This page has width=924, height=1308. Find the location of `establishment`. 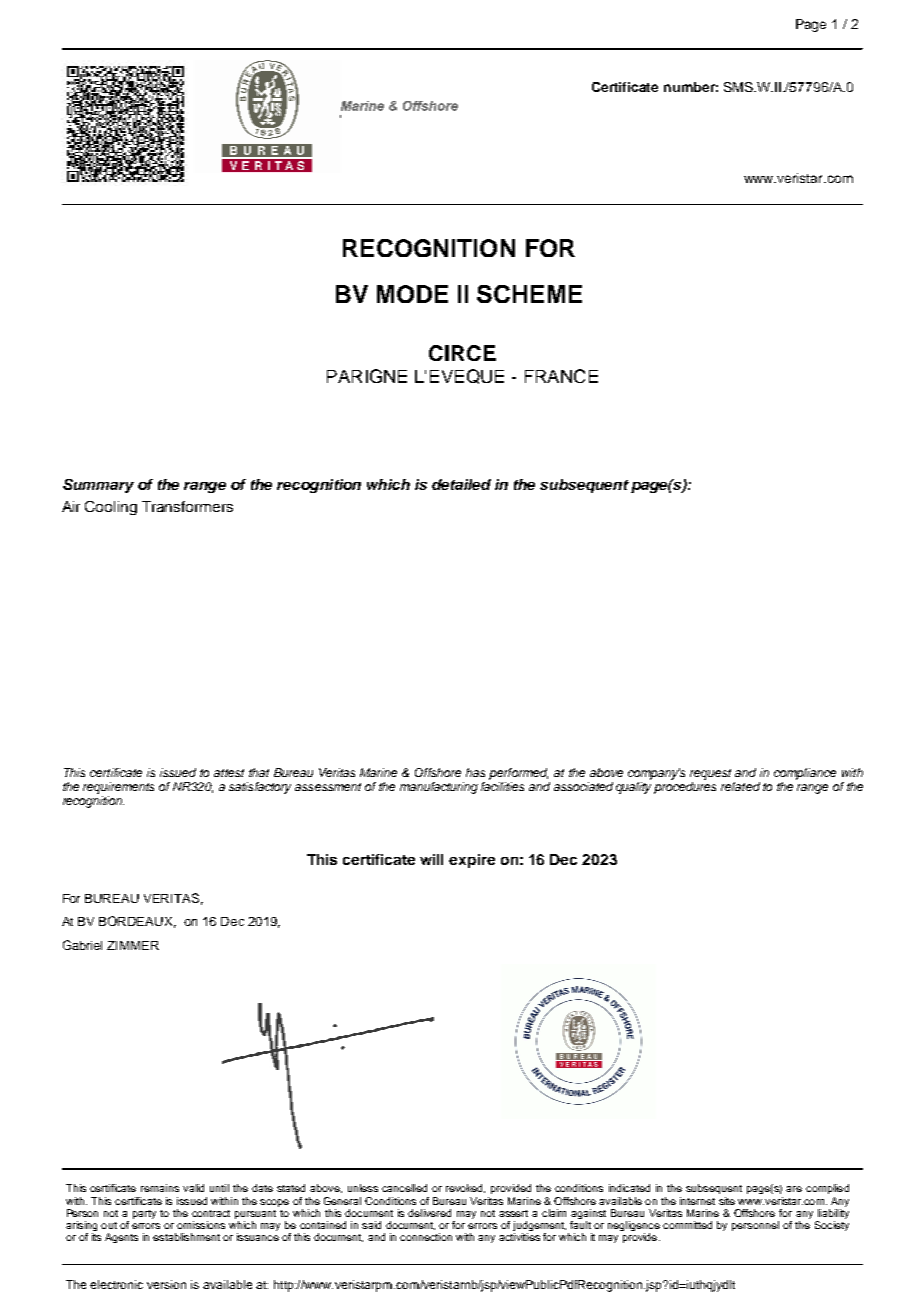

establishment is located at coordinates (186, 1237).
